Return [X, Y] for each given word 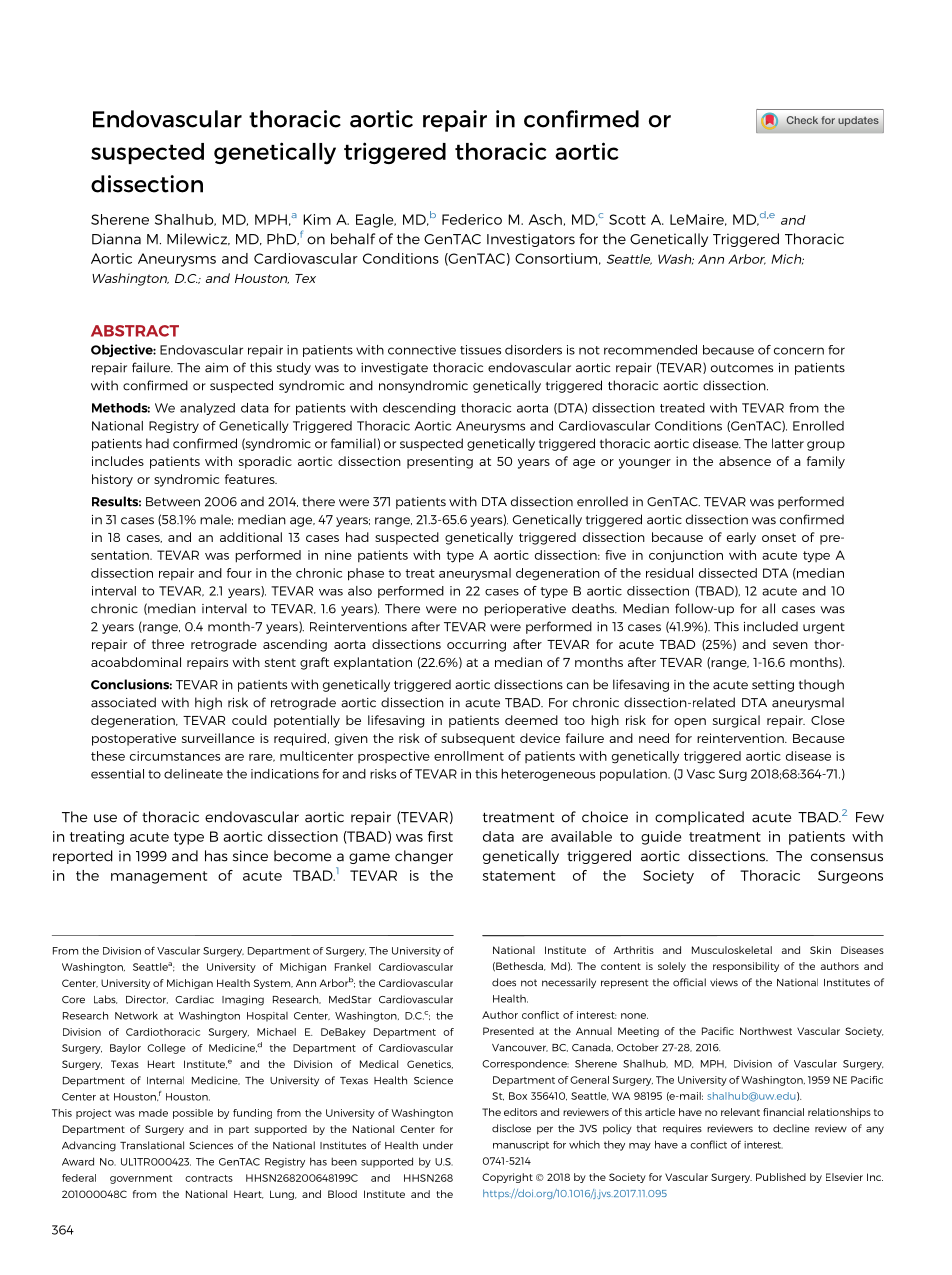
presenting [440, 462]
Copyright [507, 1178]
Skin [820, 950]
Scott [627, 219]
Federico [472, 219]
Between [173, 502]
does [504, 982]
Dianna [116, 239]
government [141, 1179]
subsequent [478, 739]
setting [773, 686]
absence [745, 461]
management [159, 877]
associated [123, 702]
